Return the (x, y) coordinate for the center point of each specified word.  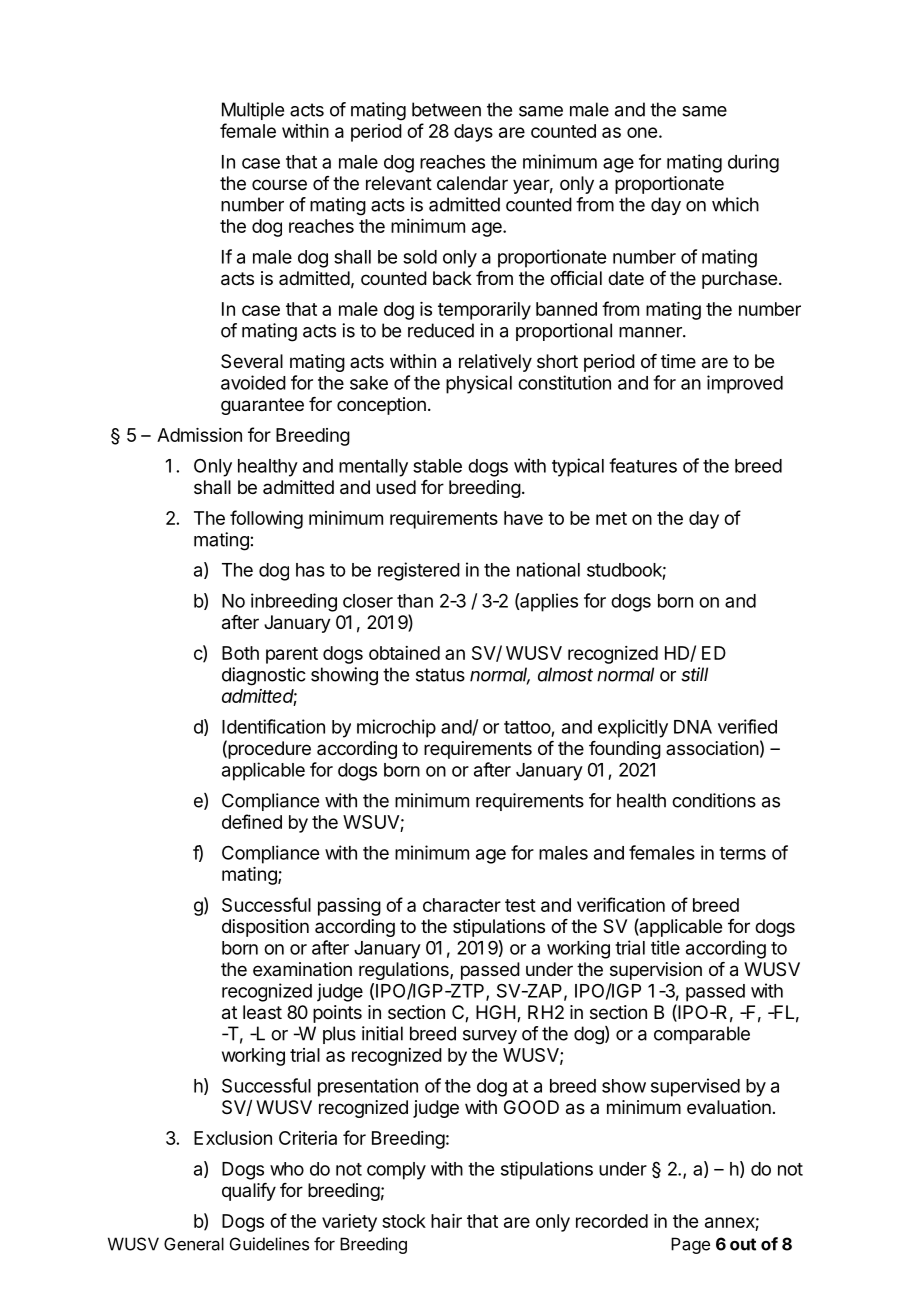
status (440, 675)
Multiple (253, 111)
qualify (249, 1192)
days (473, 133)
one (642, 132)
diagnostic (264, 676)
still (694, 674)
